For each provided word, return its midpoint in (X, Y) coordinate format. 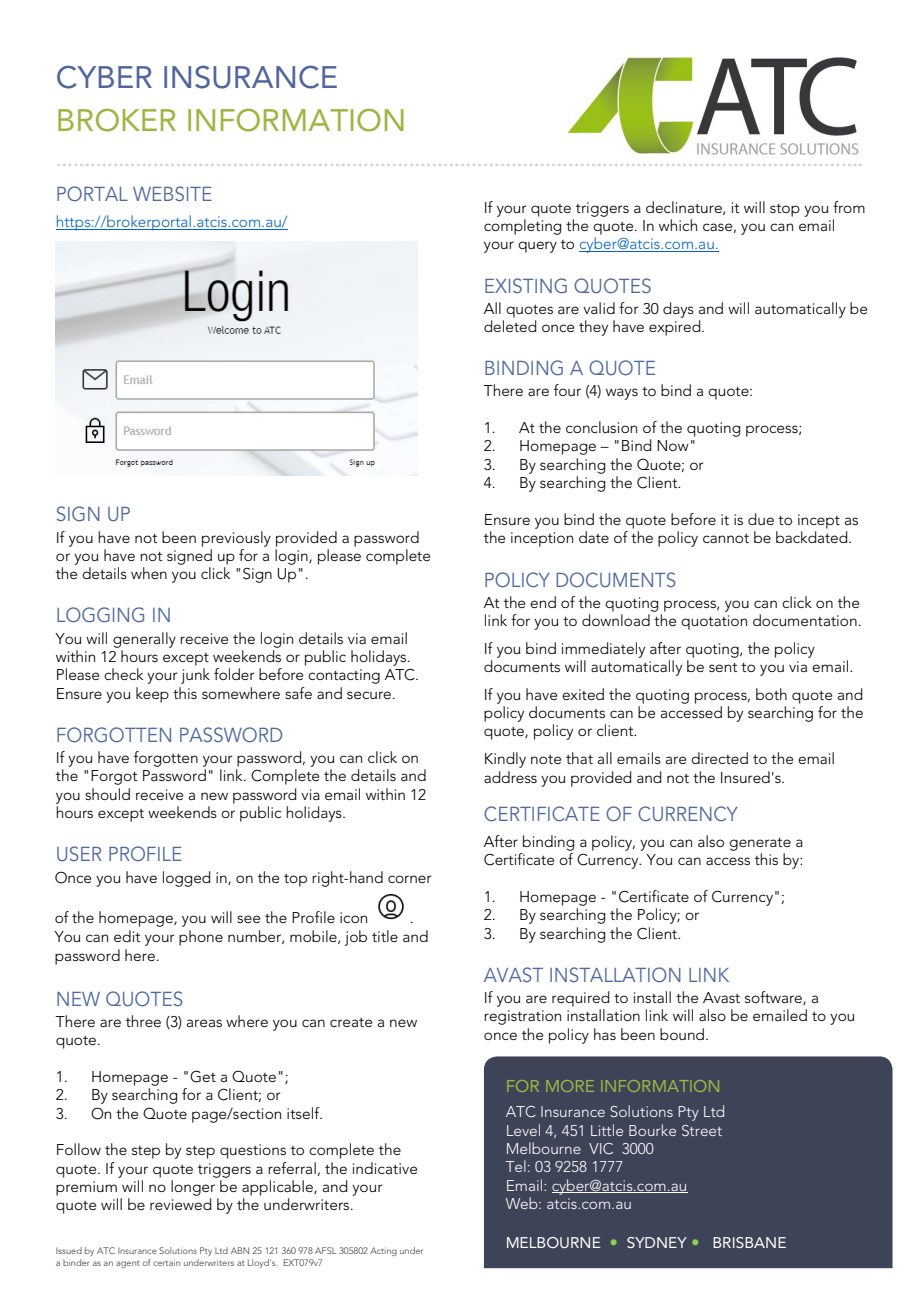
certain (166, 1263)
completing (523, 227)
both (771, 694)
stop (785, 210)
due (761, 519)
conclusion (601, 427)
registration (522, 1017)
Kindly (505, 760)
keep (152, 695)
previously (236, 539)
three (143, 1021)
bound (682, 1034)
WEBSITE (172, 194)
